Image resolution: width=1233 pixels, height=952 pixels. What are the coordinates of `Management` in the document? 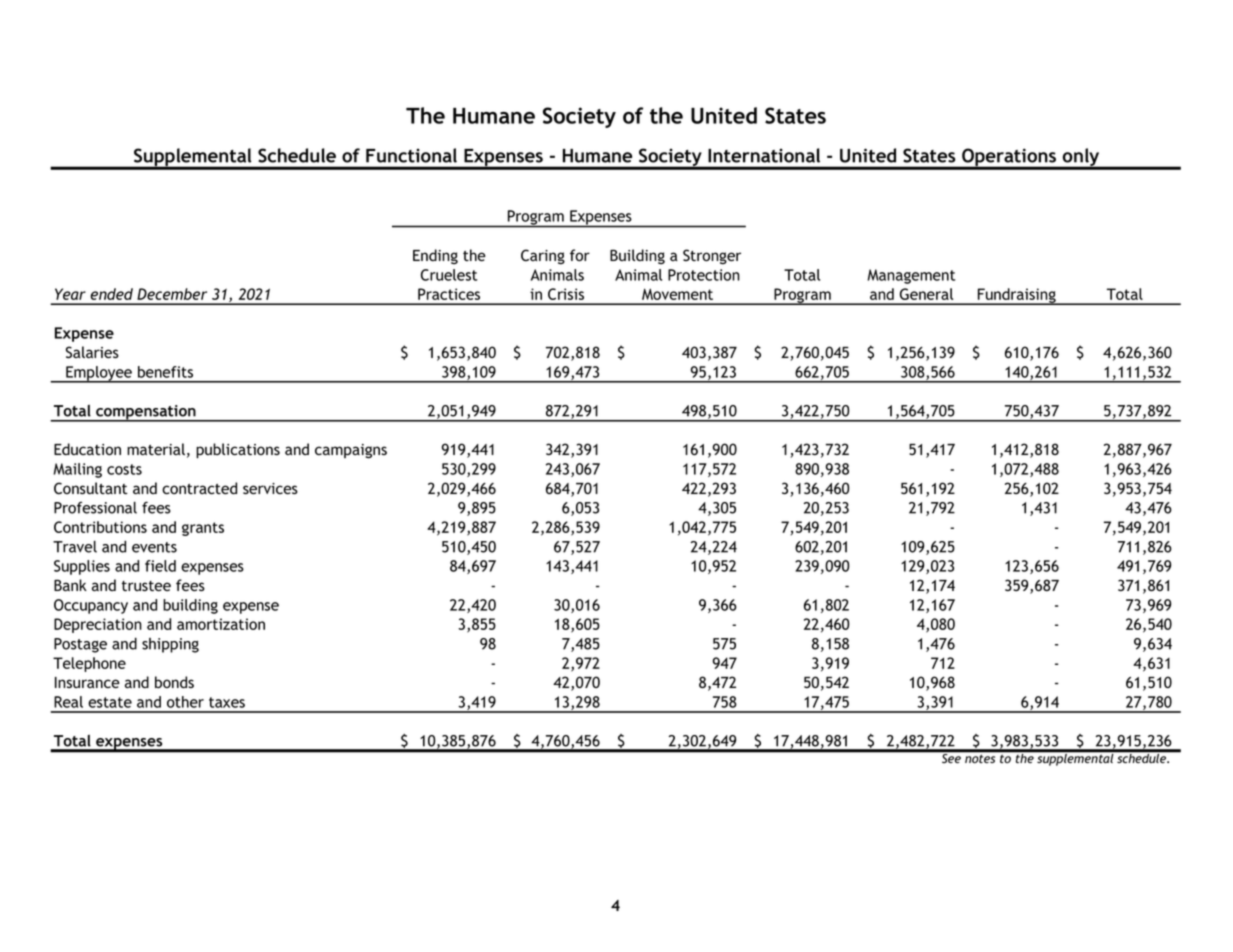 It's located at (911, 276).
